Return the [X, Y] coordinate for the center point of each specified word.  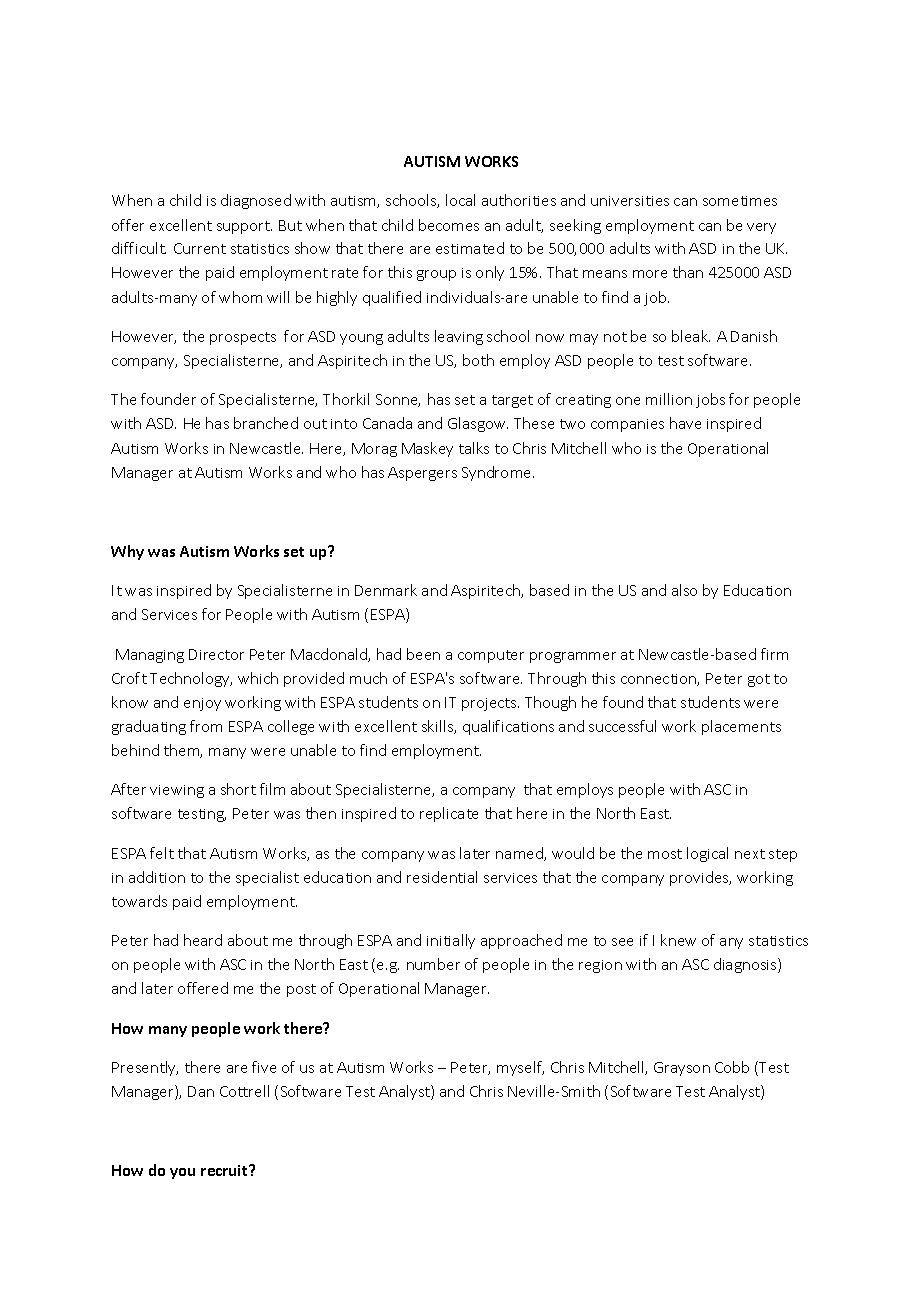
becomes [449, 225]
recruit [225, 1170]
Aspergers [422, 474]
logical [707, 854]
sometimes [740, 201]
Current [200, 248]
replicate [449, 814]
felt [162, 853]
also [684, 590]
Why [127, 552]
